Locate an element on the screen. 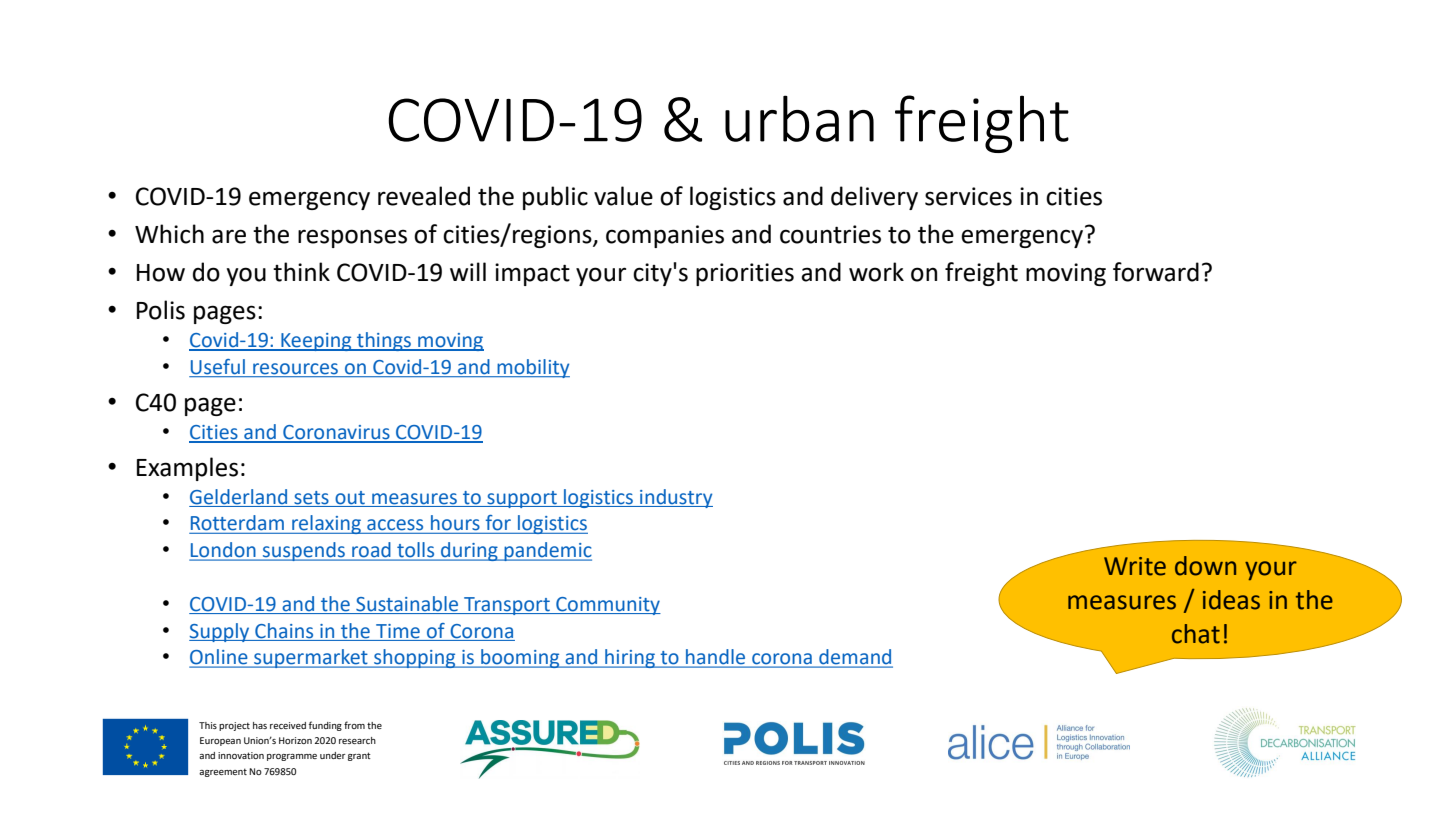 This screenshot has width=1456, height=819. revealed is located at coordinates (424, 196).
